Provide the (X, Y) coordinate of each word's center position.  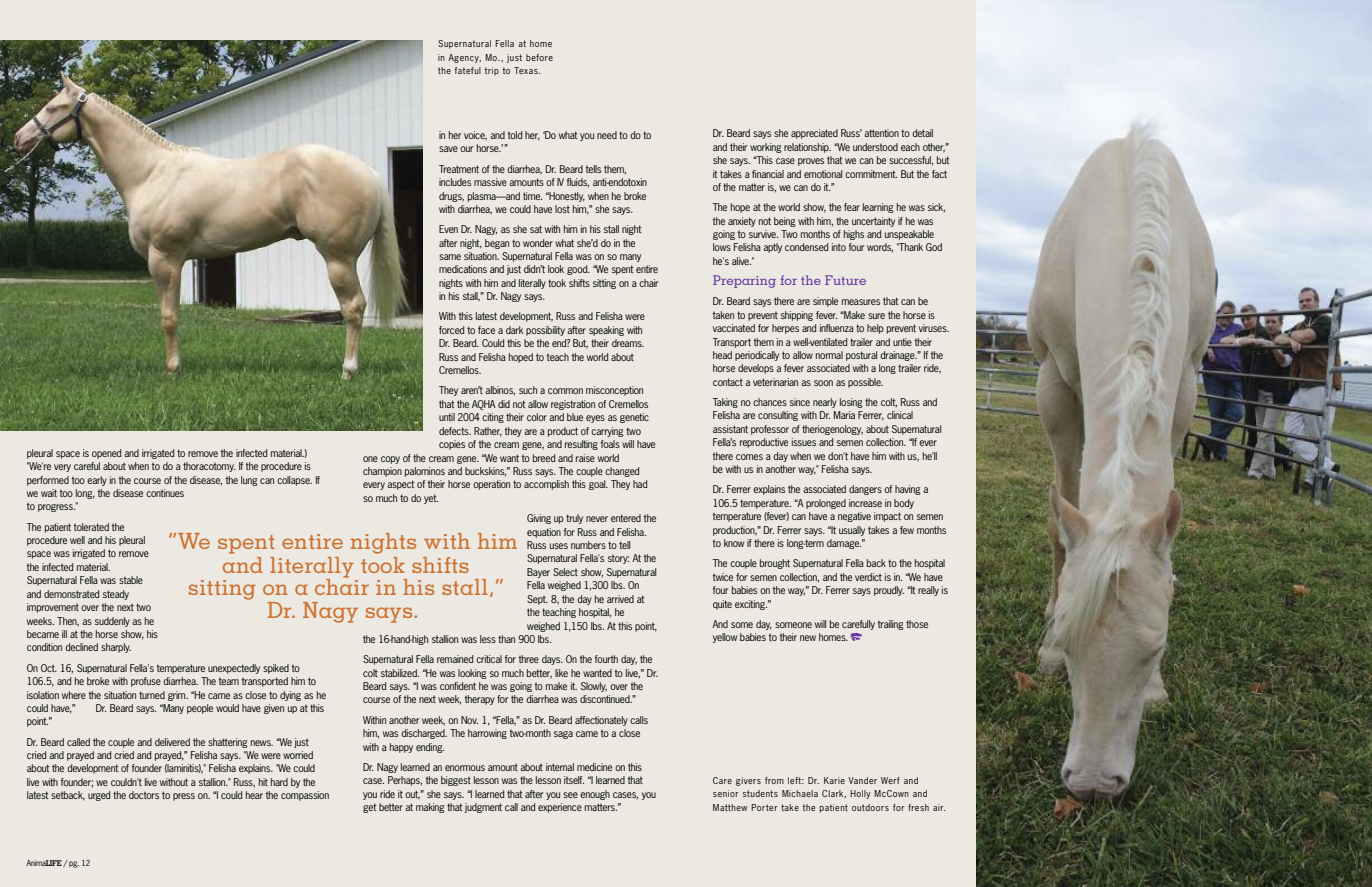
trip (492, 71)
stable (131, 580)
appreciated (814, 134)
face (486, 330)
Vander (862, 780)
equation (544, 533)
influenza (837, 328)
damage (844, 544)
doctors (144, 795)
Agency (464, 58)
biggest (456, 781)
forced (451, 330)
